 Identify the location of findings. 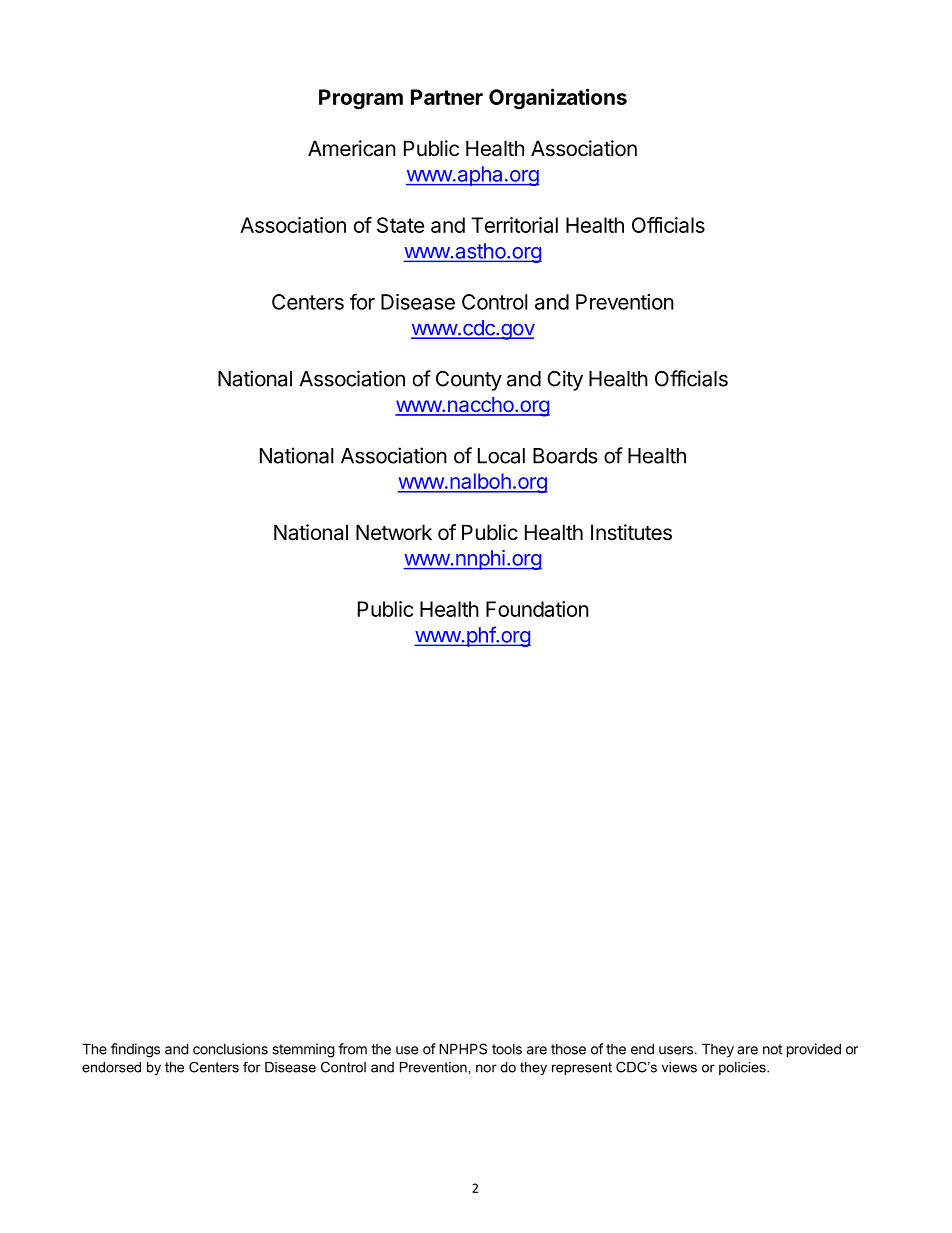
(135, 1050).
